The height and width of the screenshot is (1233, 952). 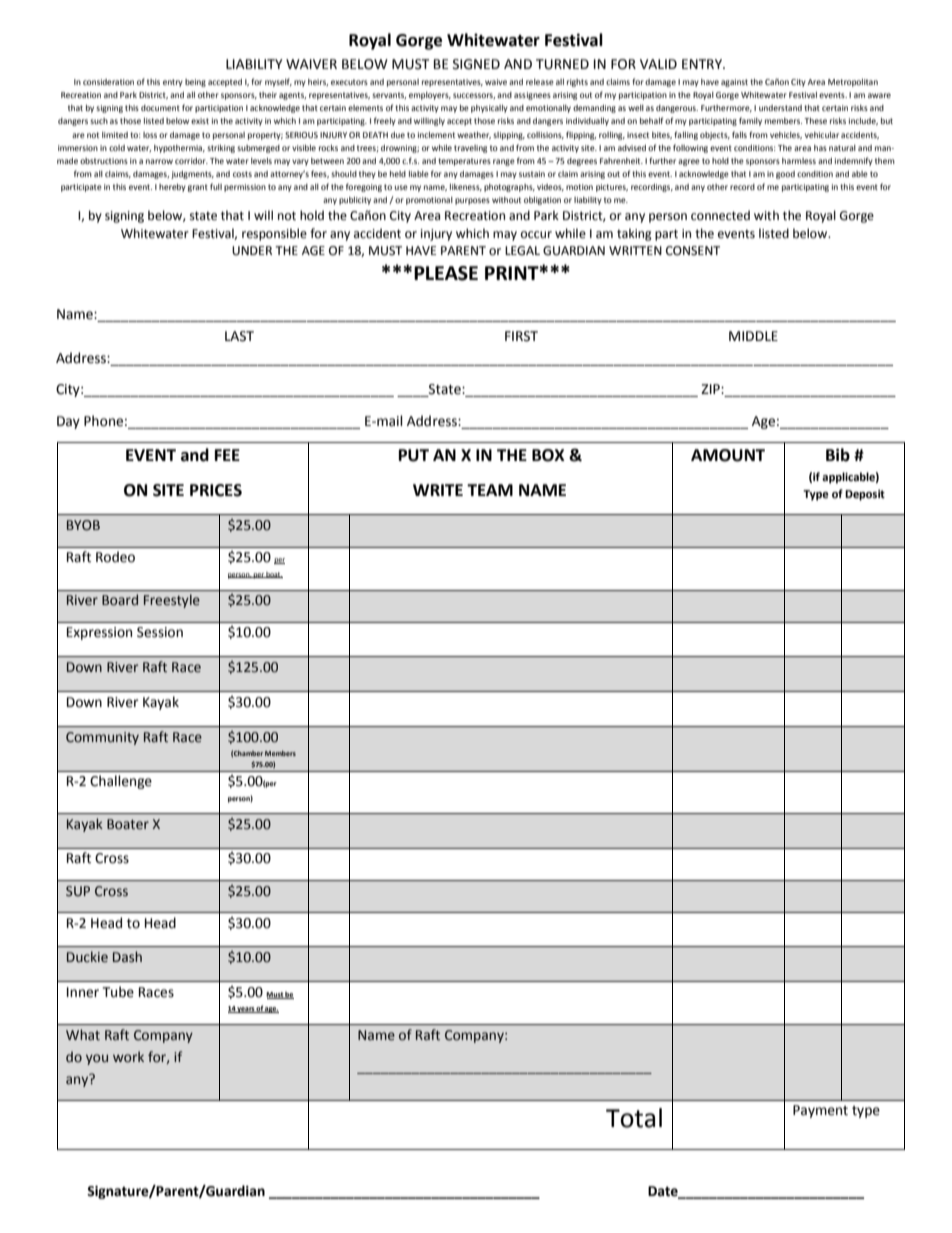 What do you see at coordinates (820, 1111) in the screenshot?
I see `Payment` at bounding box center [820, 1111].
